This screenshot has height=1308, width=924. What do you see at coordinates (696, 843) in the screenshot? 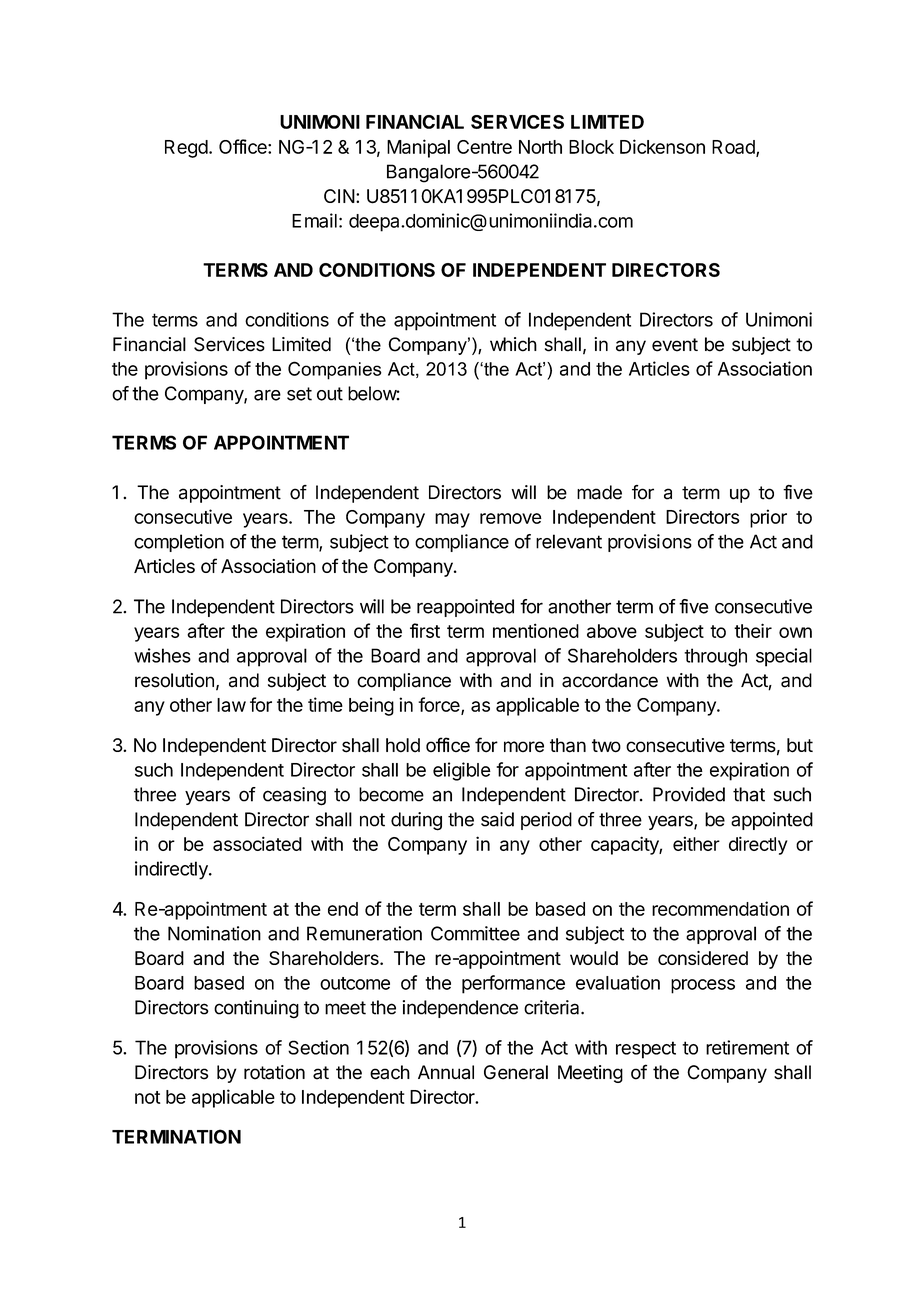
I see `either` at bounding box center [696, 843].
